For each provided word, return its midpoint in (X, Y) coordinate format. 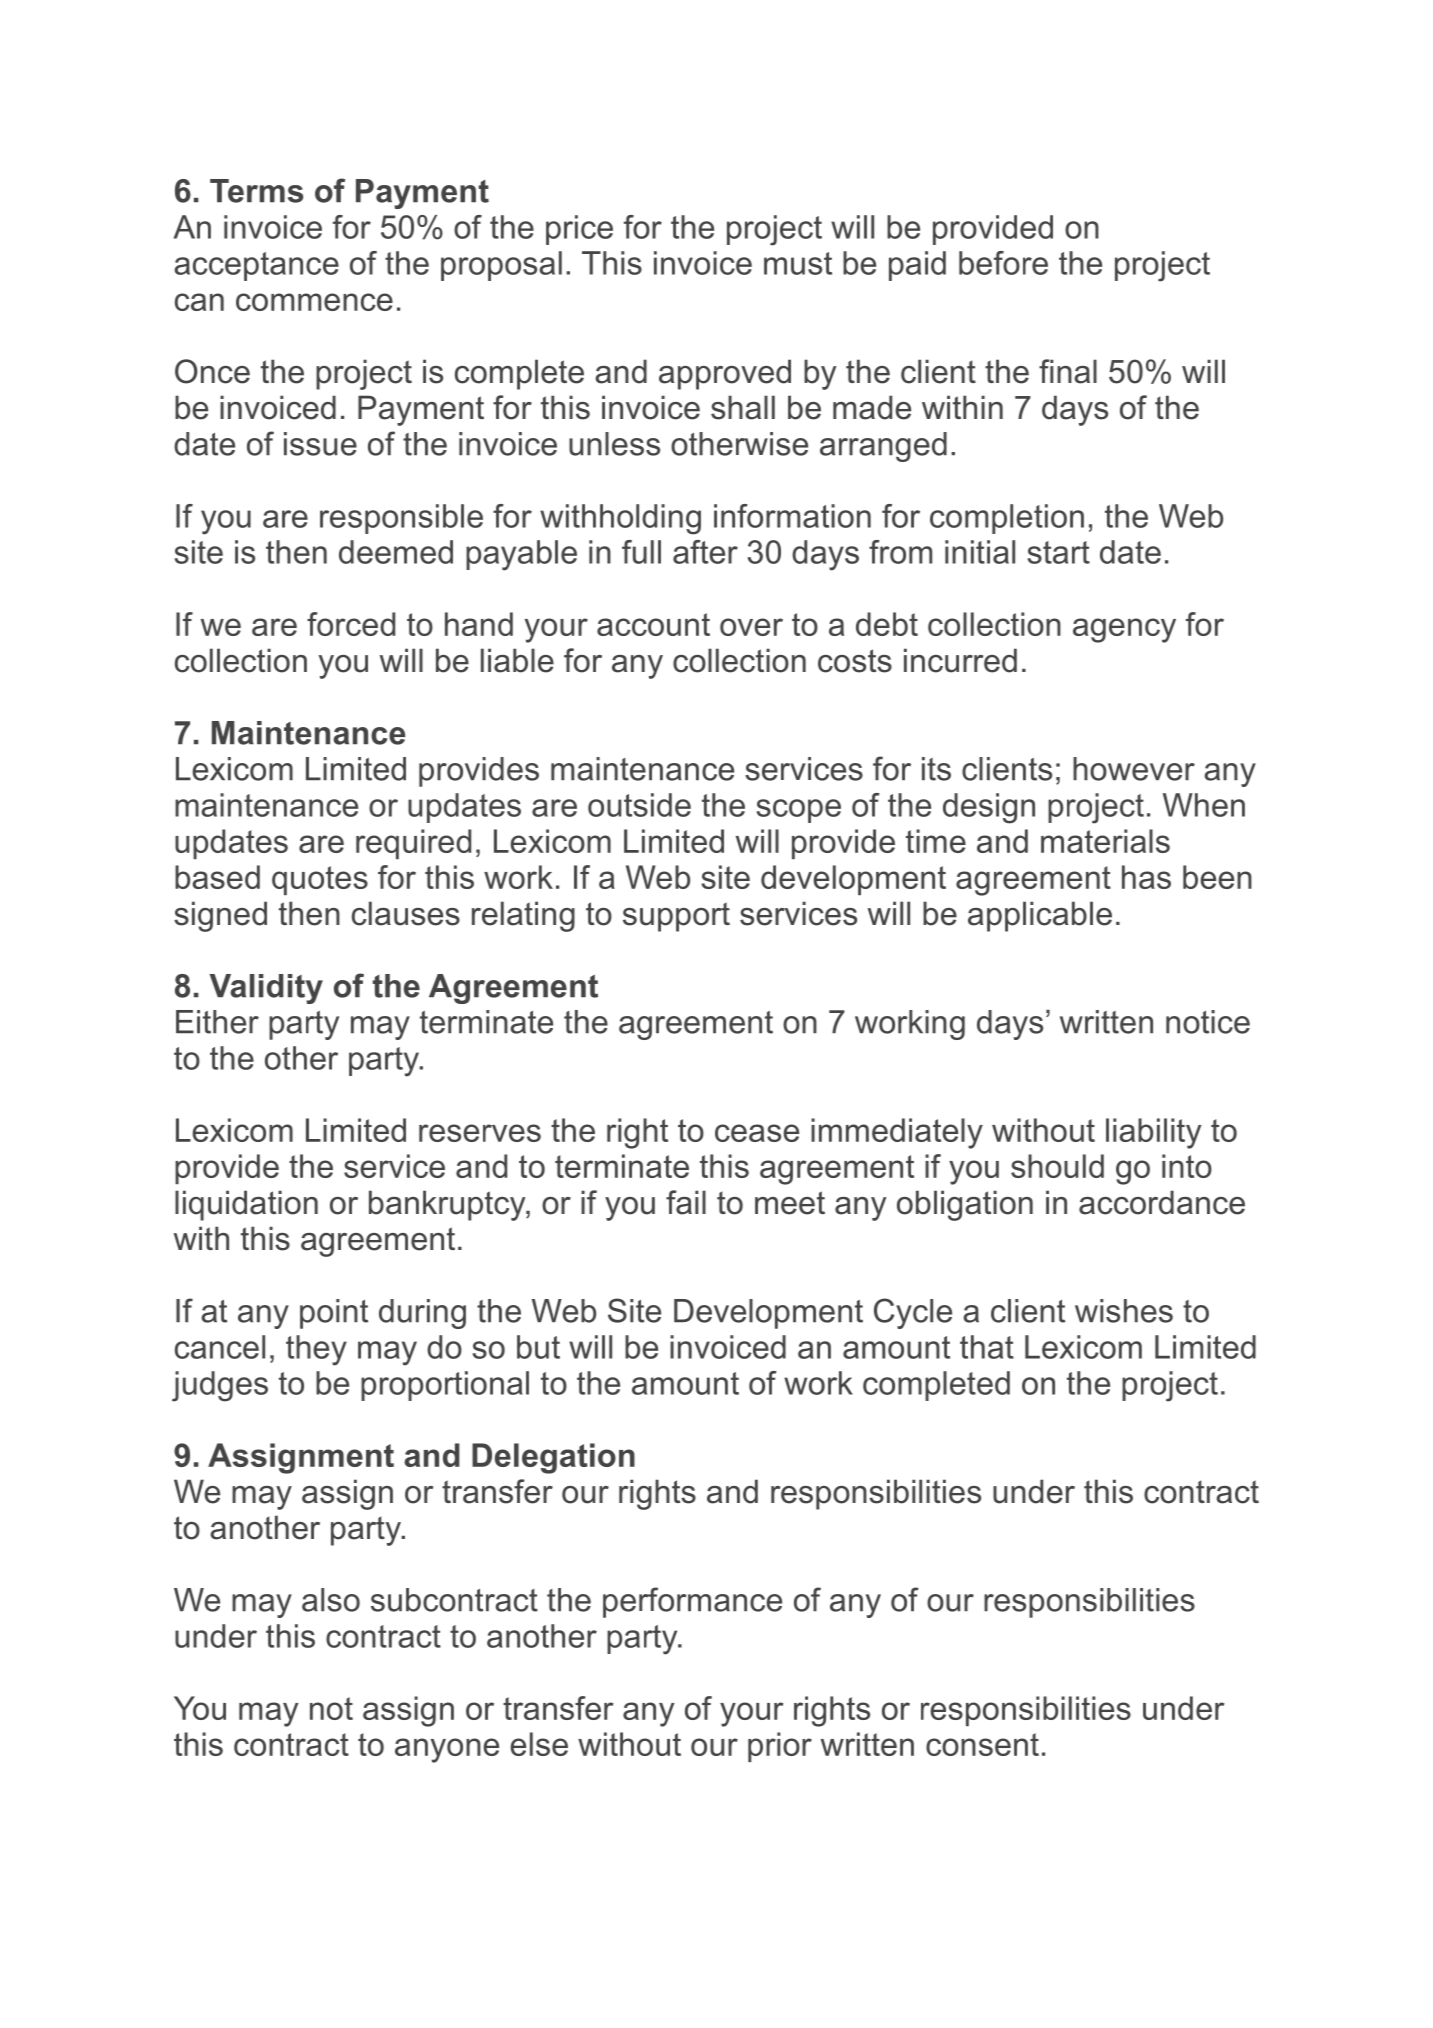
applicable (1040, 916)
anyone (447, 1750)
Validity (266, 989)
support (676, 917)
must (798, 263)
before (1003, 263)
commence (314, 302)
